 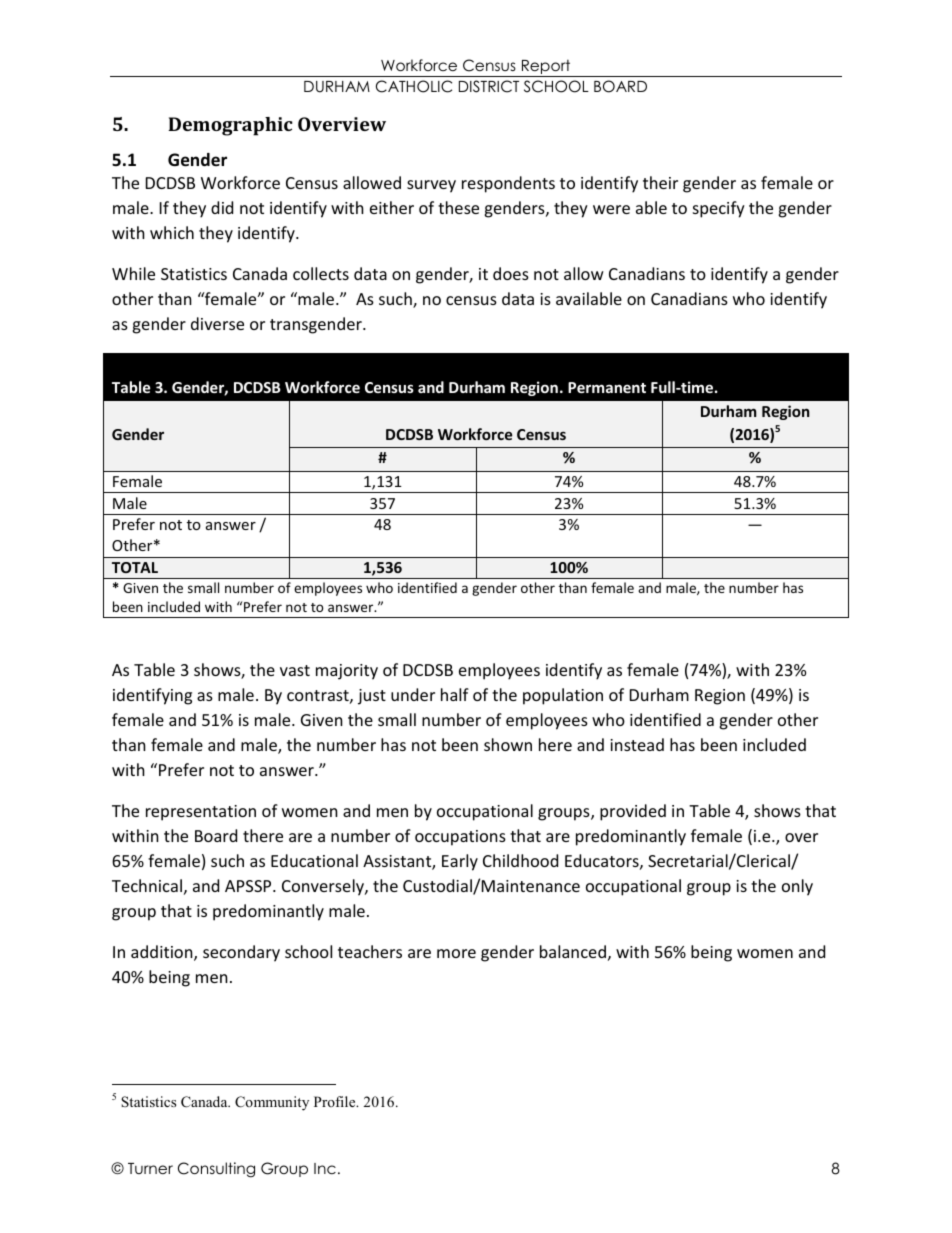 What do you see at coordinates (633, 812) in the page?
I see `provided` at bounding box center [633, 812].
